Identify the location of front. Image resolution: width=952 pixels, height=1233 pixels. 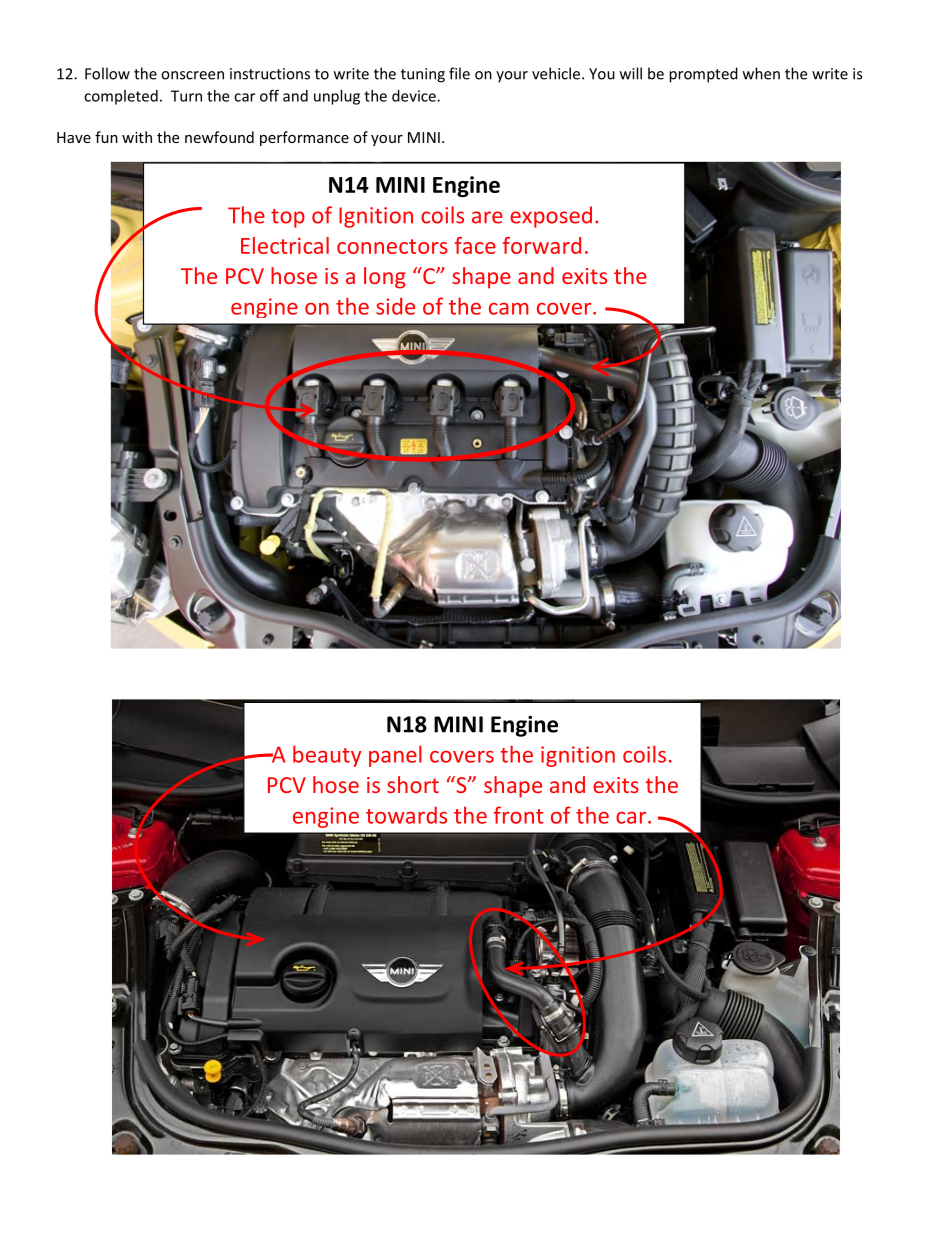
(518, 815).
